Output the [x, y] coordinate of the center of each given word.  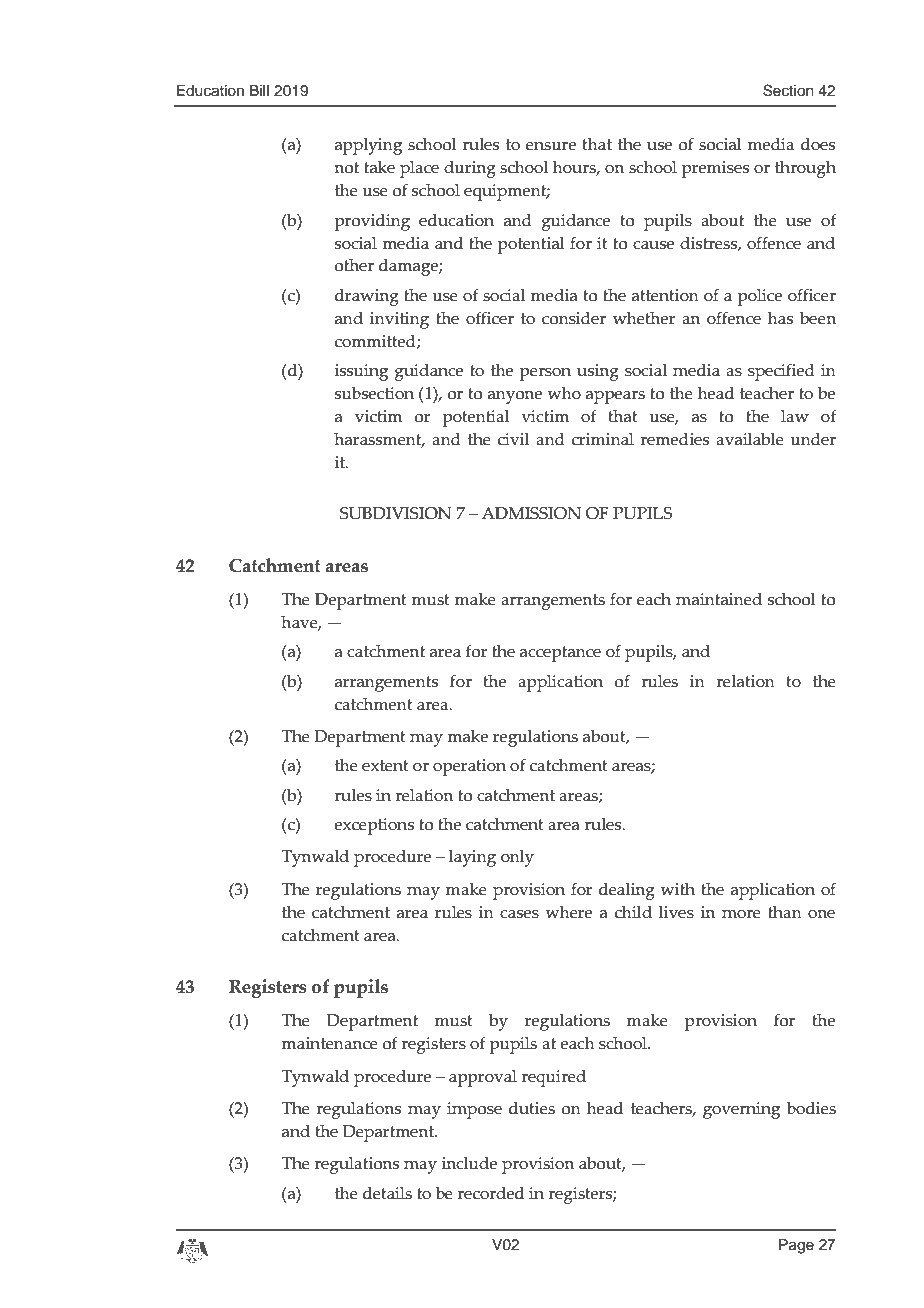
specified [781, 372]
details [387, 1193]
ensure [551, 146]
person [545, 374]
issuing [361, 372]
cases [519, 914]
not [346, 168]
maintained [719, 599]
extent [385, 766]
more [741, 914]
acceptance [560, 654]
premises [715, 169]
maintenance [329, 1043]
